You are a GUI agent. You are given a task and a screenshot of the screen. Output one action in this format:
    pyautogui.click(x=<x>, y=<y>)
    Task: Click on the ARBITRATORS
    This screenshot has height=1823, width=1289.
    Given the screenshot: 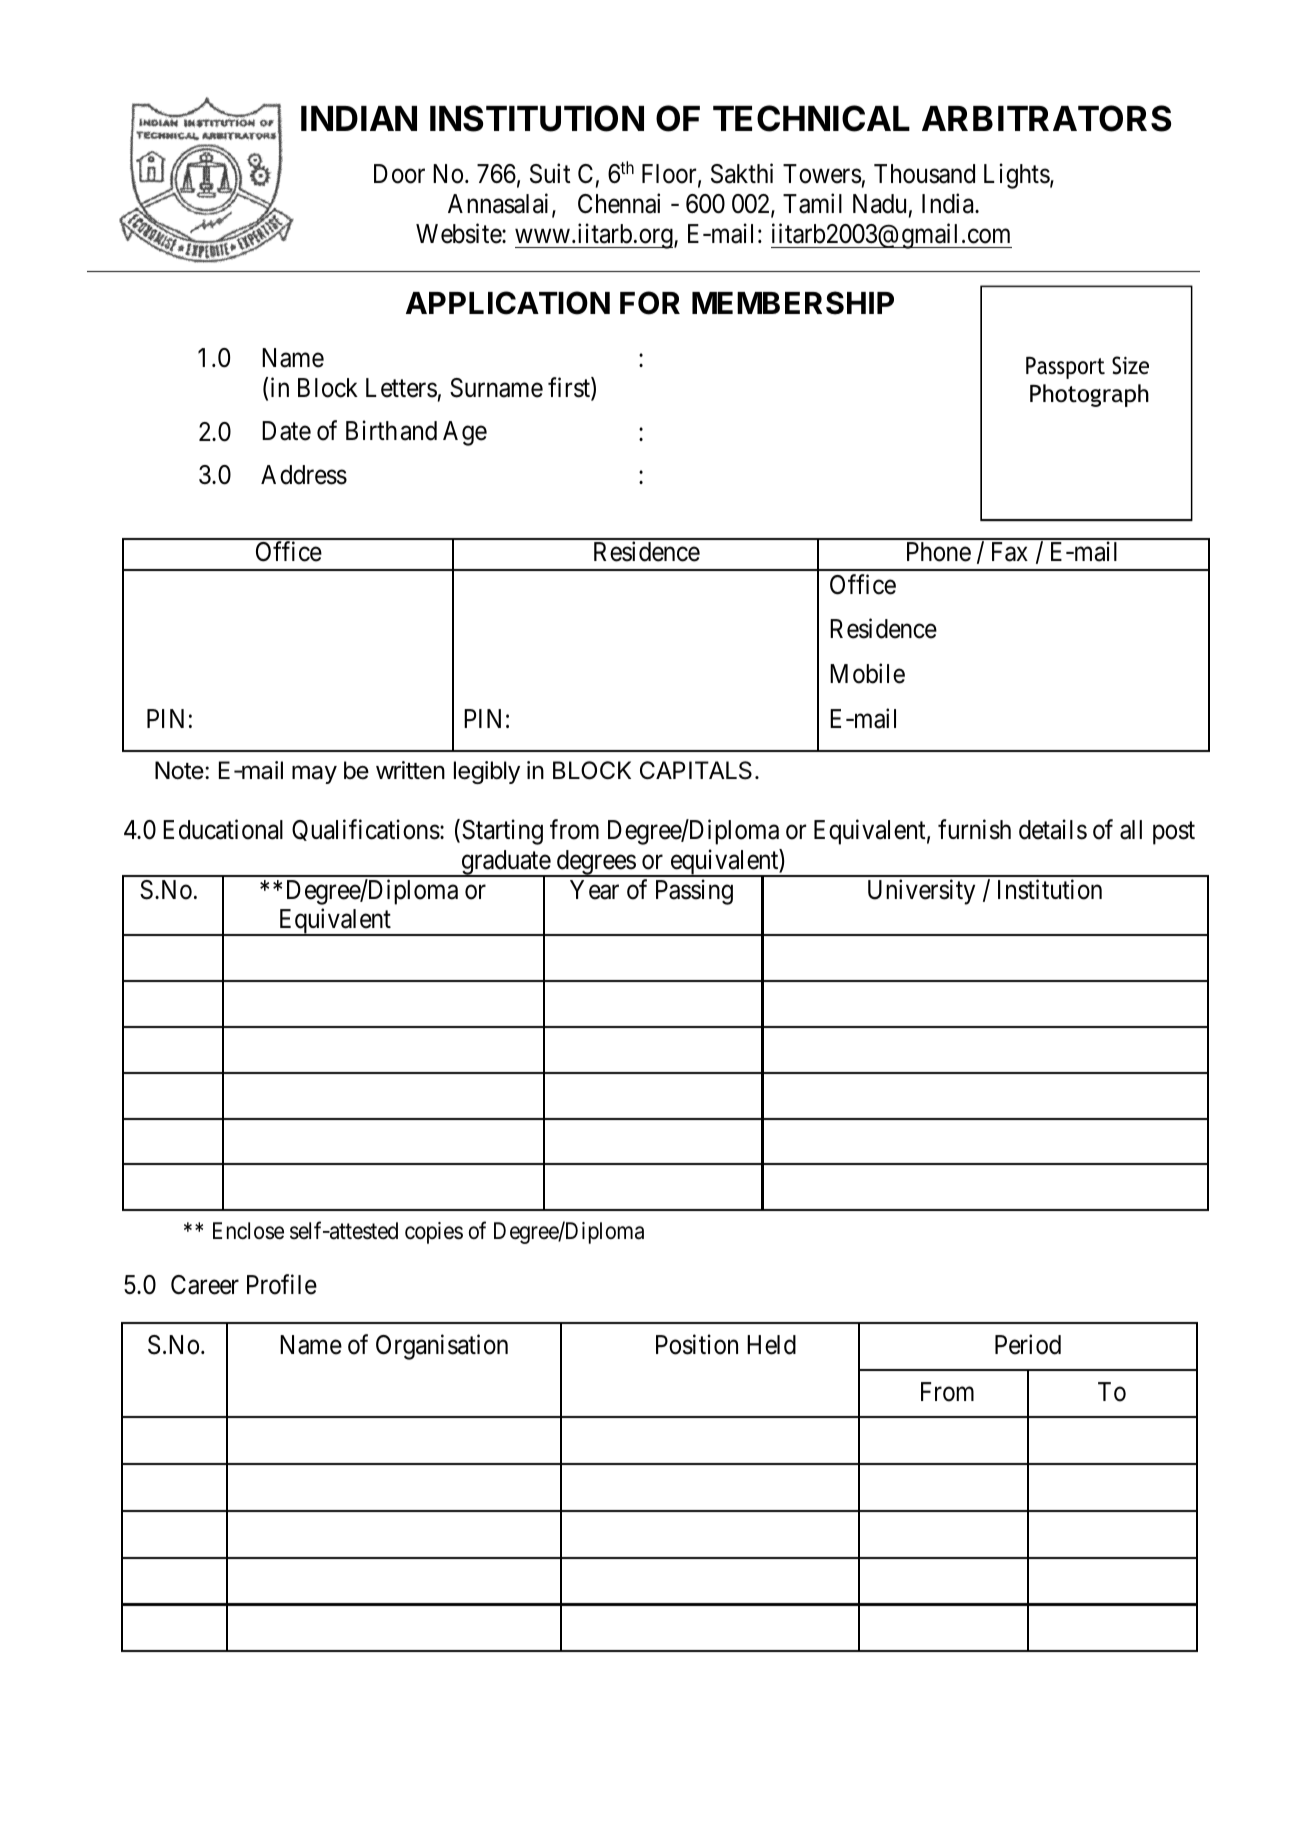 What is the action you would take?
    pyautogui.click(x=1046, y=118)
